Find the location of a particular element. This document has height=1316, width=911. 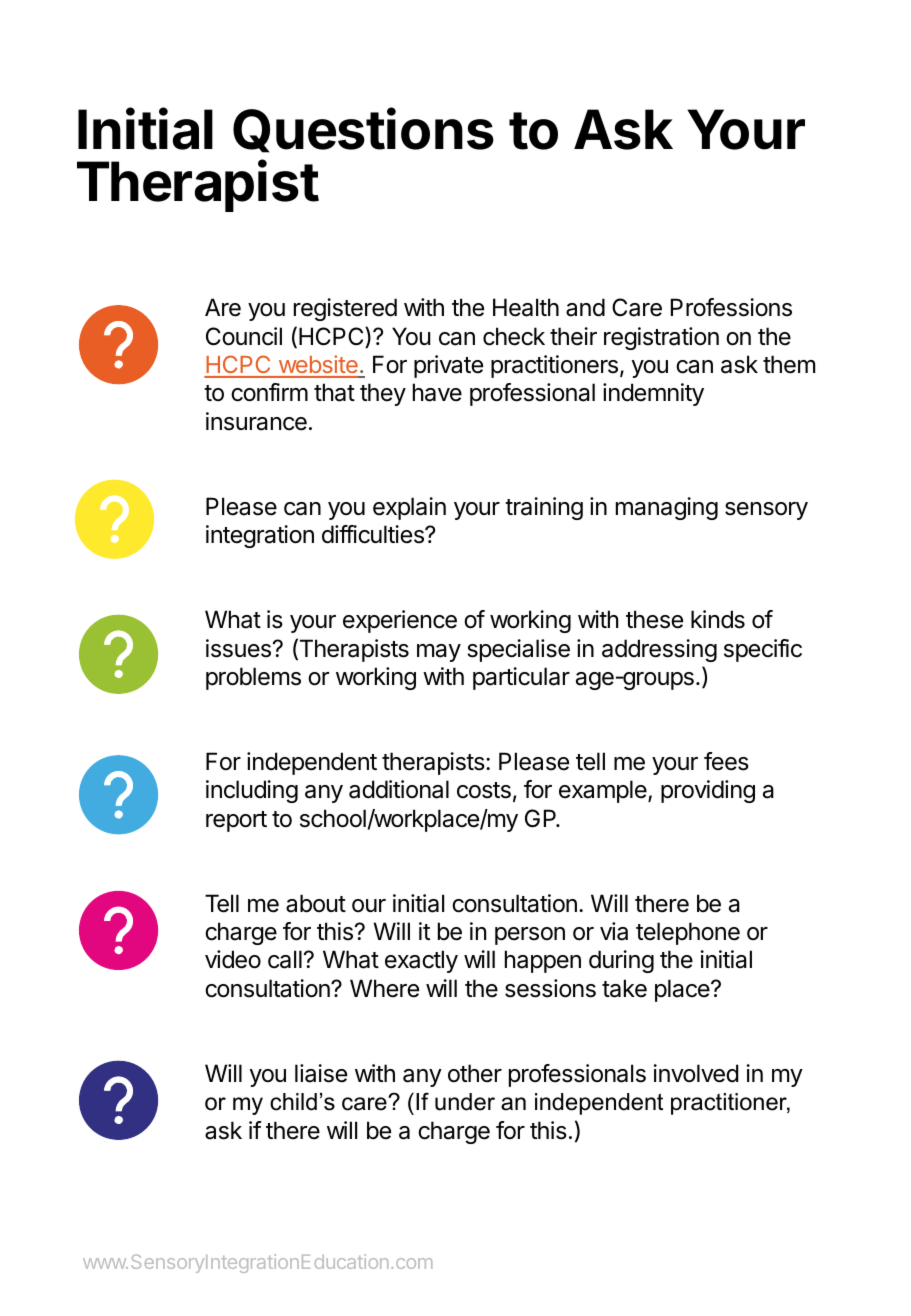

fees is located at coordinates (726, 761).
